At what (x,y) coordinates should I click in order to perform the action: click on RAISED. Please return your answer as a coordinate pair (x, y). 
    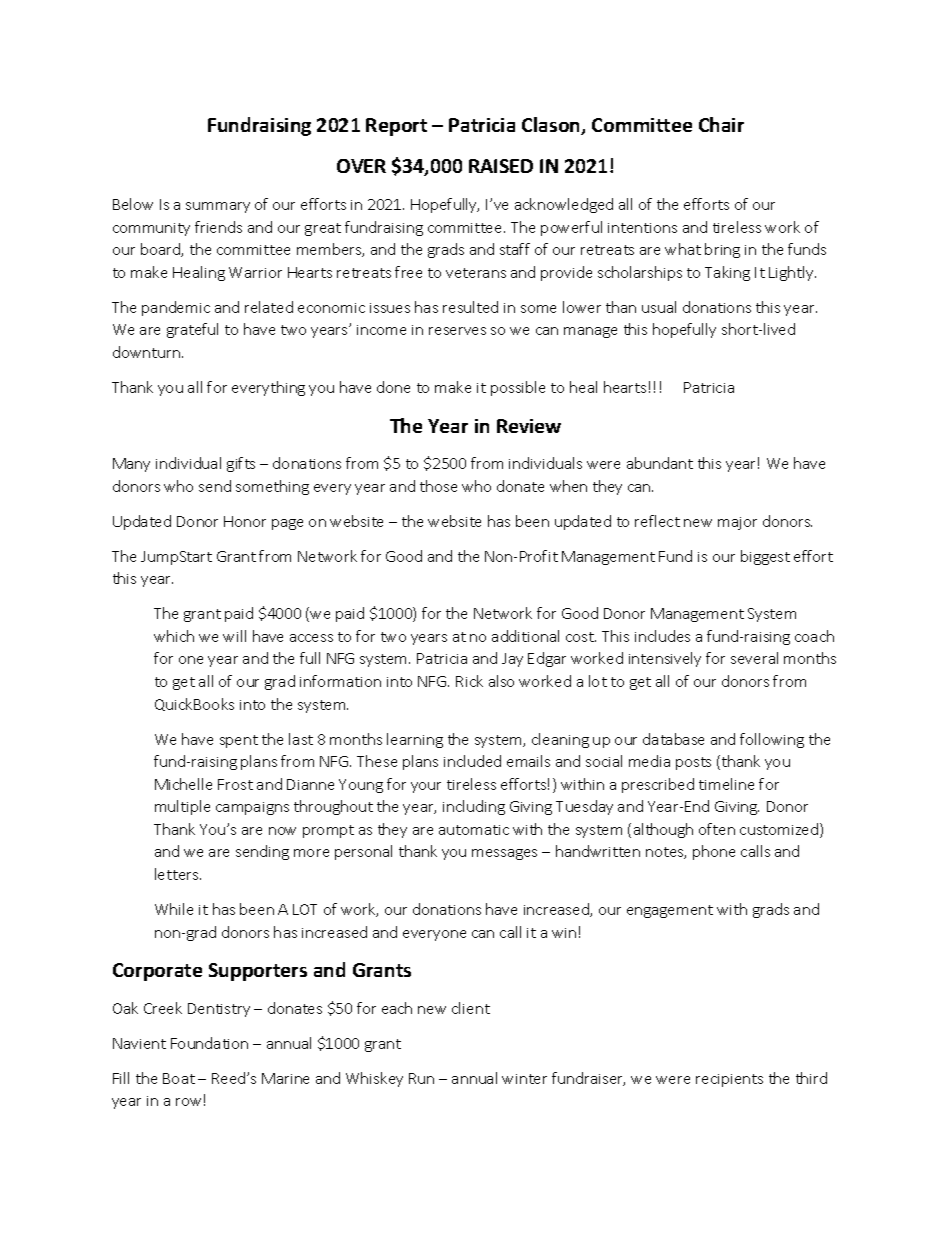
    Looking at the image, I should click on (501, 166).
